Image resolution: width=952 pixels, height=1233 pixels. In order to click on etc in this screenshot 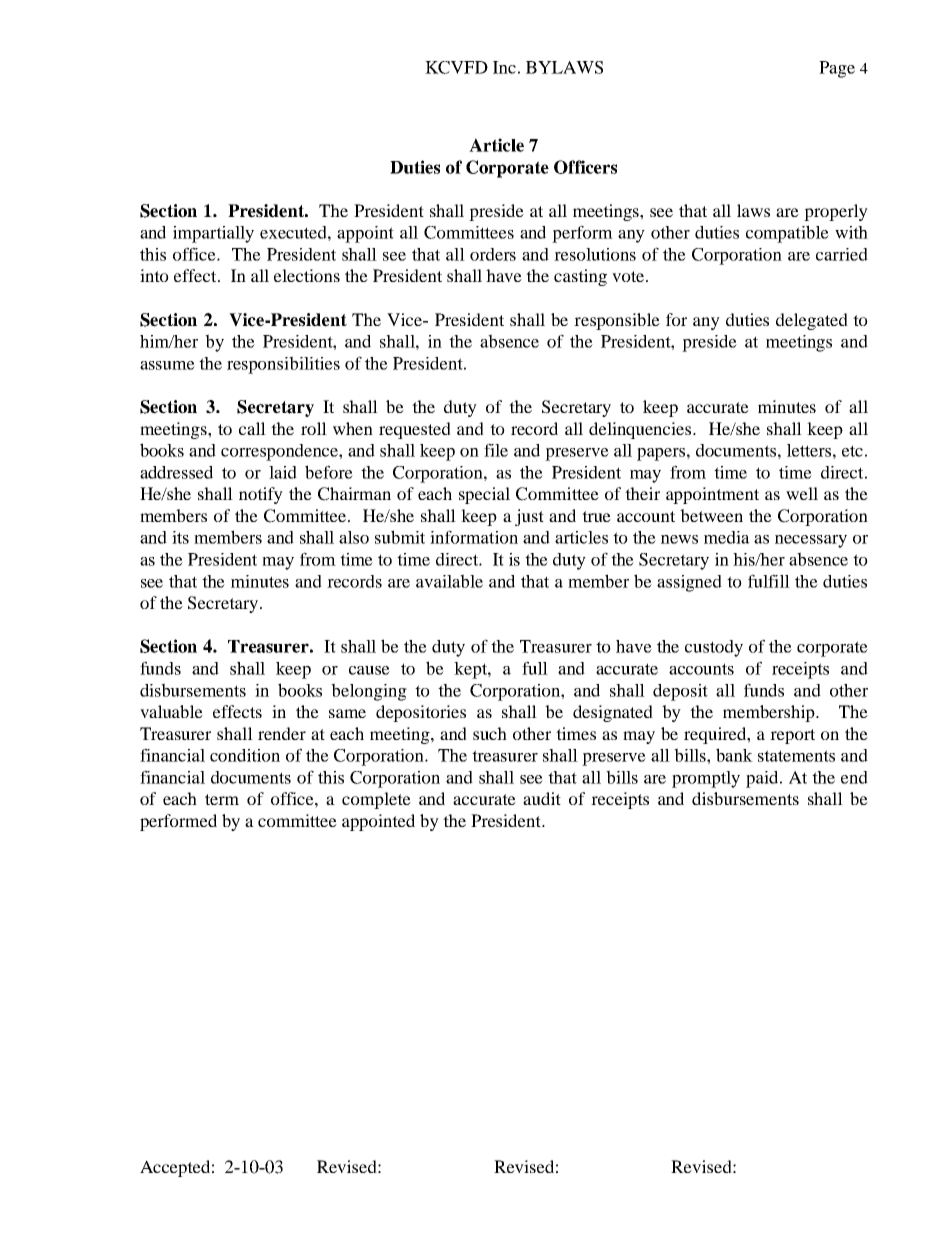, I will do `click(852, 451)`.
